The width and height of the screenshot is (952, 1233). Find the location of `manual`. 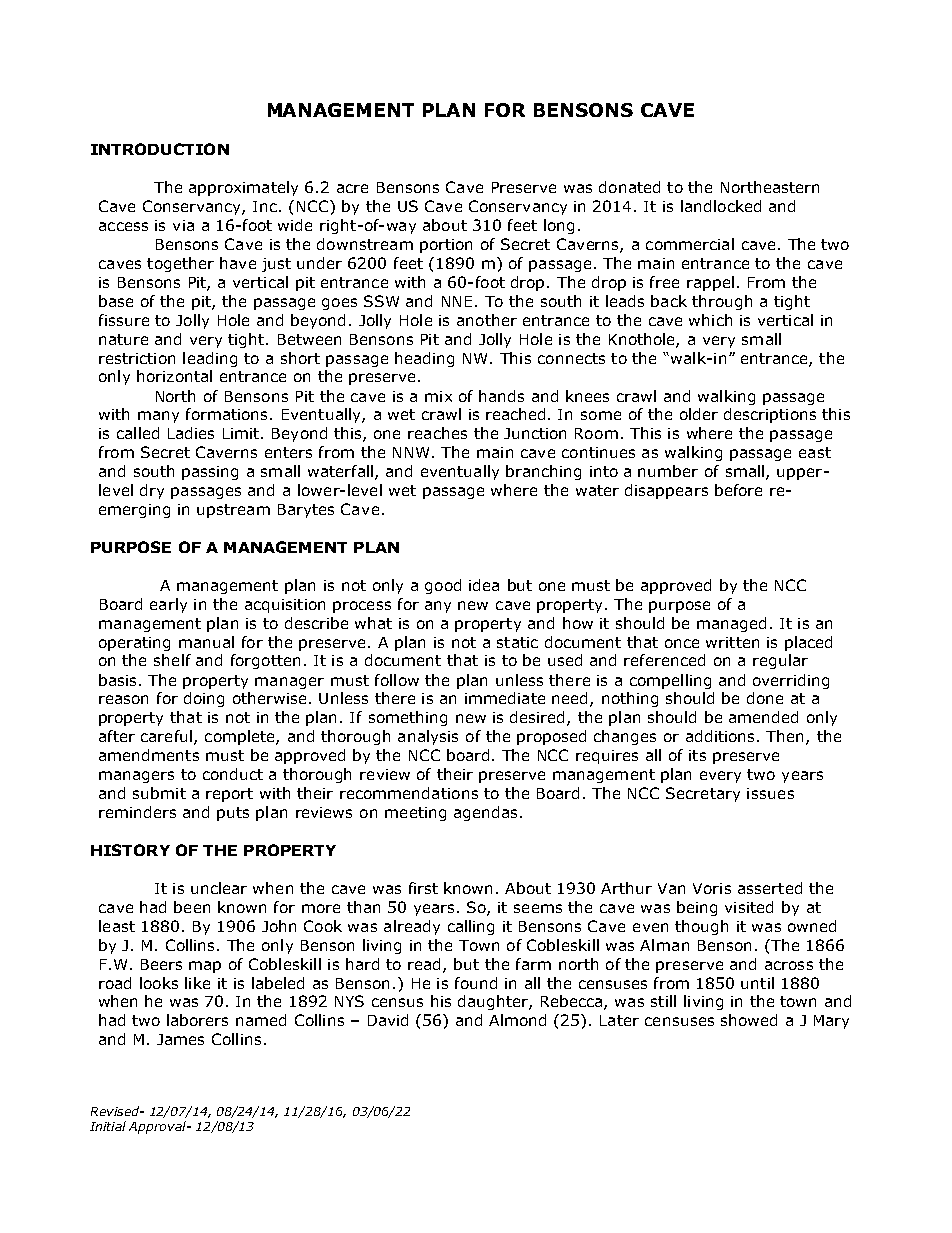

manual is located at coordinates (206, 642).
